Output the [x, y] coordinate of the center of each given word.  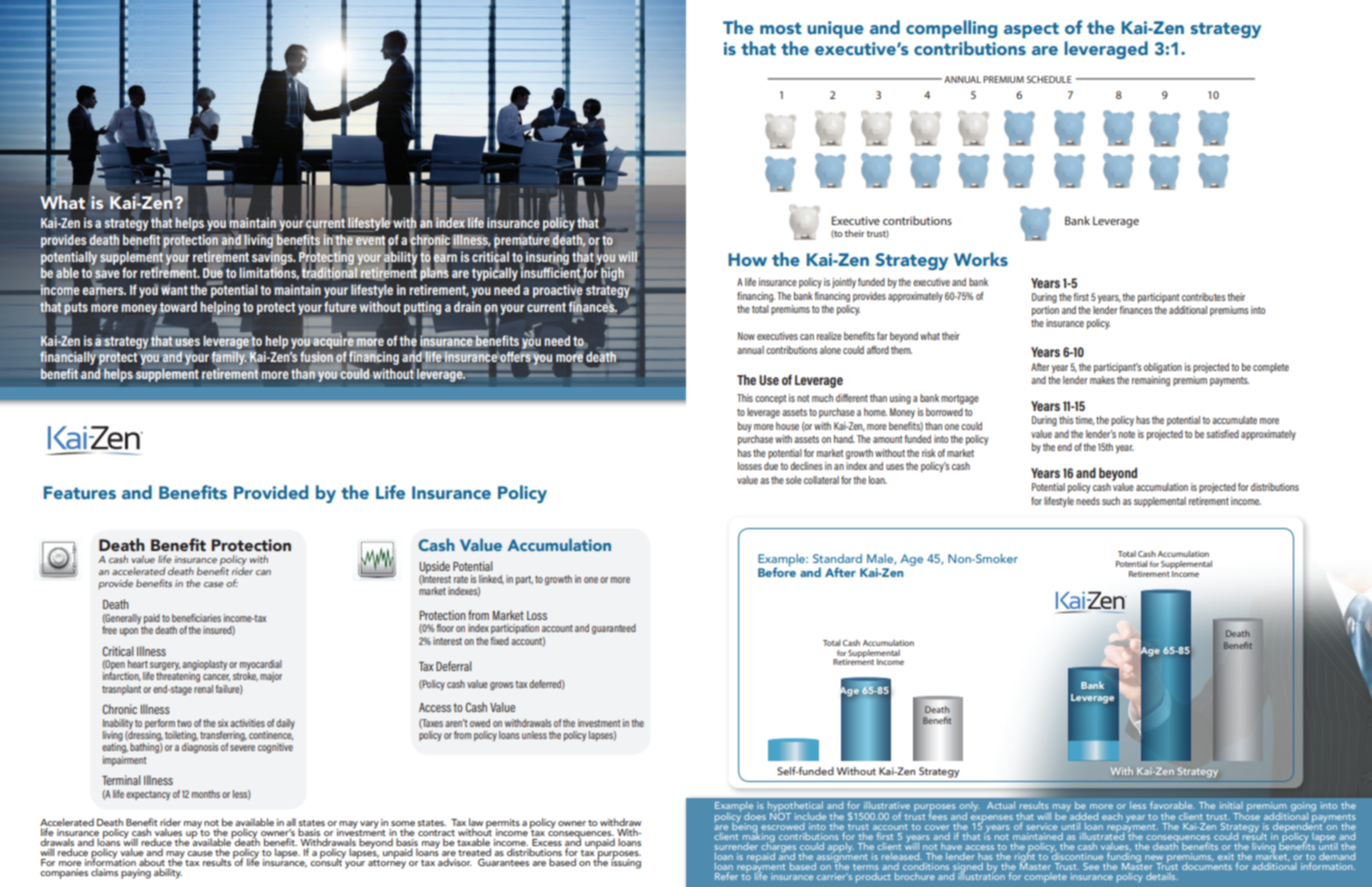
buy [745, 427]
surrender [736, 846]
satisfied [1222, 434]
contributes [1204, 297]
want [174, 289]
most [781, 29]
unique [835, 29]
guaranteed [614, 629]
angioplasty [204, 666]
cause [200, 853]
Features [80, 492]
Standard [837, 558]
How [747, 259]
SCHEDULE [1049, 79]
